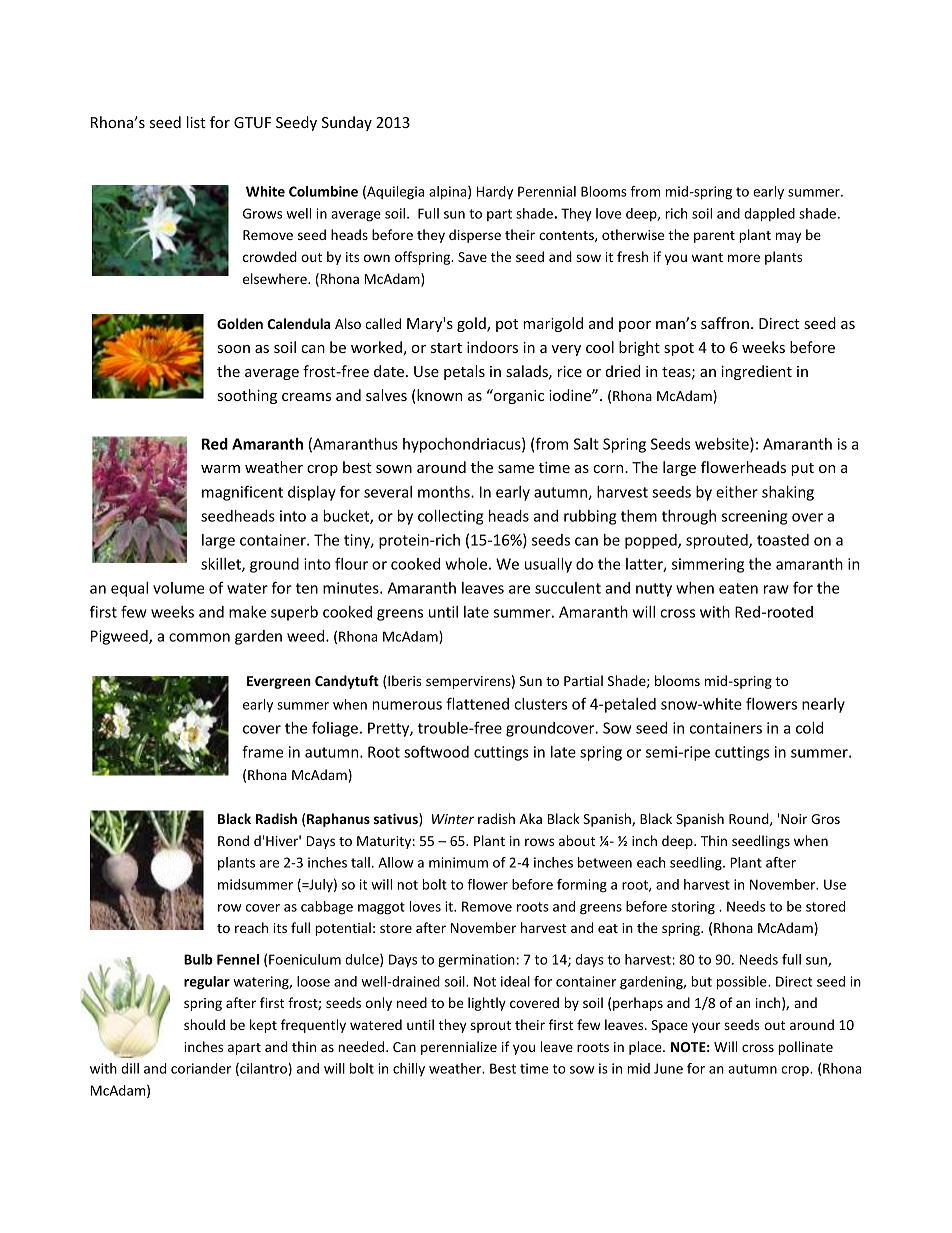 The image size is (952, 1233). I want to click on Hardy, so click(495, 192).
